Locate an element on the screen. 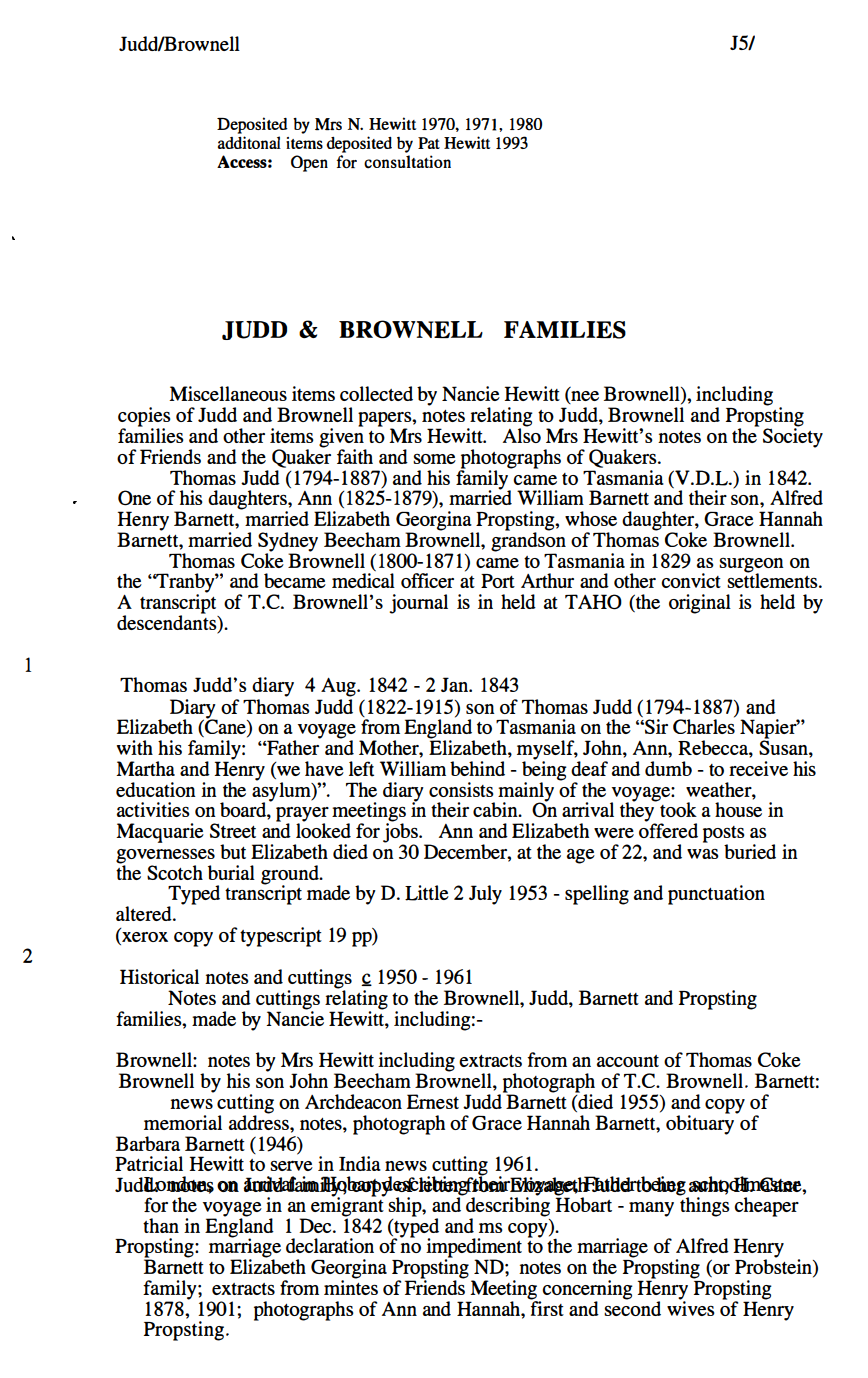 The height and width of the screenshot is (1378, 868). than is located at coordinates (161, 1225).
